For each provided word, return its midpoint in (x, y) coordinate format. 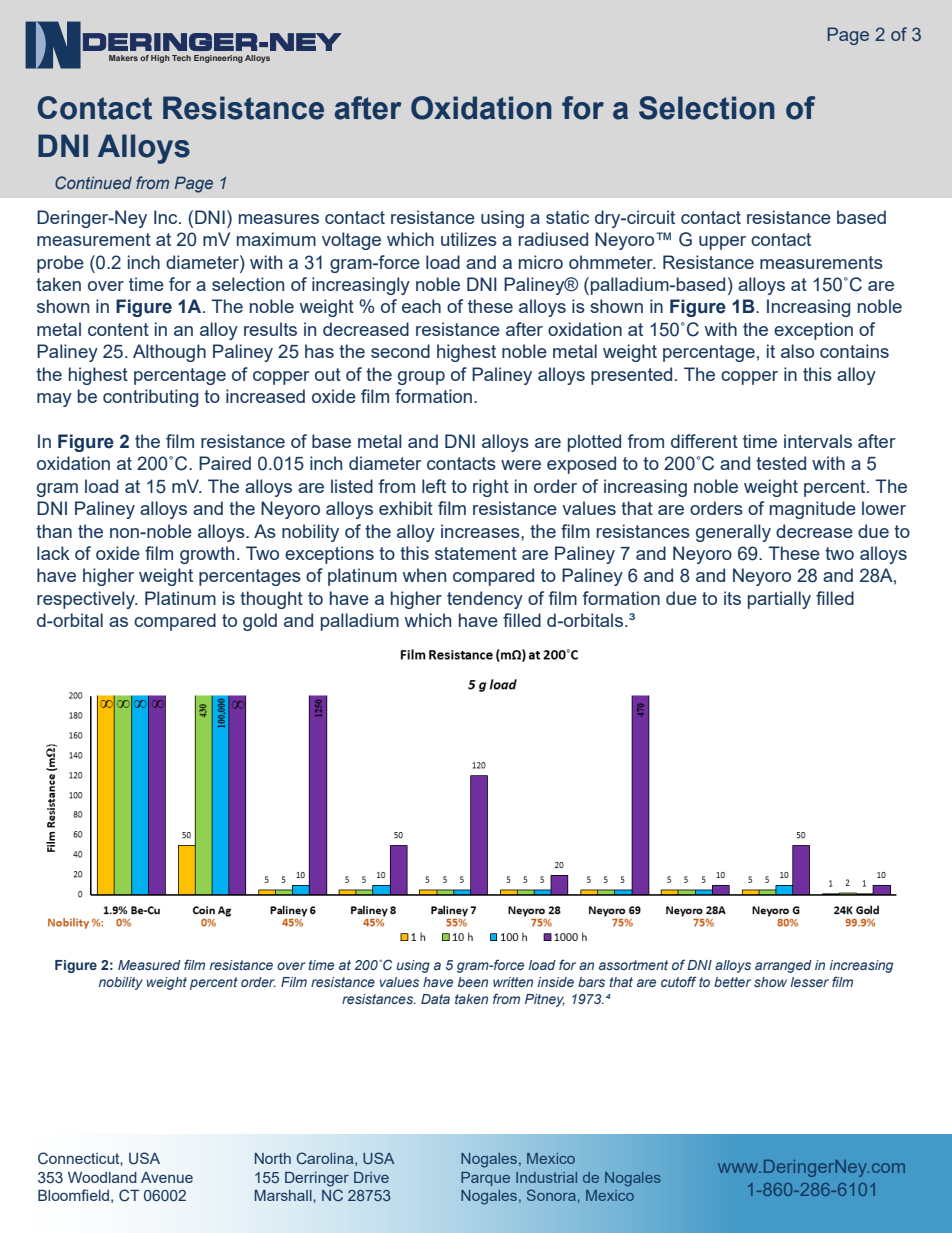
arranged (783, 966)
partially (779, 600)
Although (169, 353)
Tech (181, 58)
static (567, 217)
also (797, 351)
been (473, 982)
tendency (485, 600)
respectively (87, 600)
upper (722, 243)
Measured (149, 965)
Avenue (167, 1177)
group (421, 378)
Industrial (546, 1177)
